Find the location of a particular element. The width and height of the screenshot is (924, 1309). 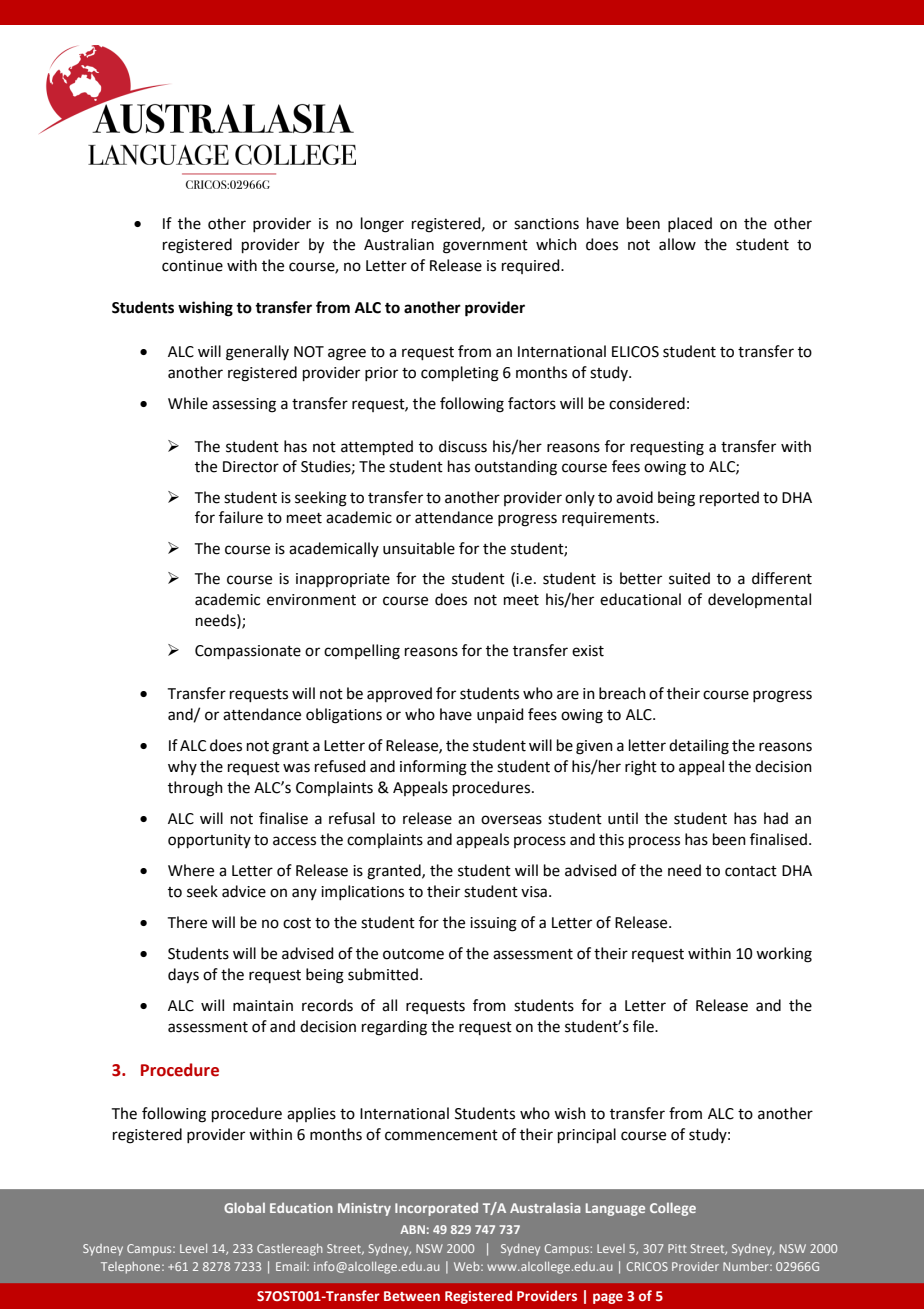

continue is located at coordinates (192, 266).
